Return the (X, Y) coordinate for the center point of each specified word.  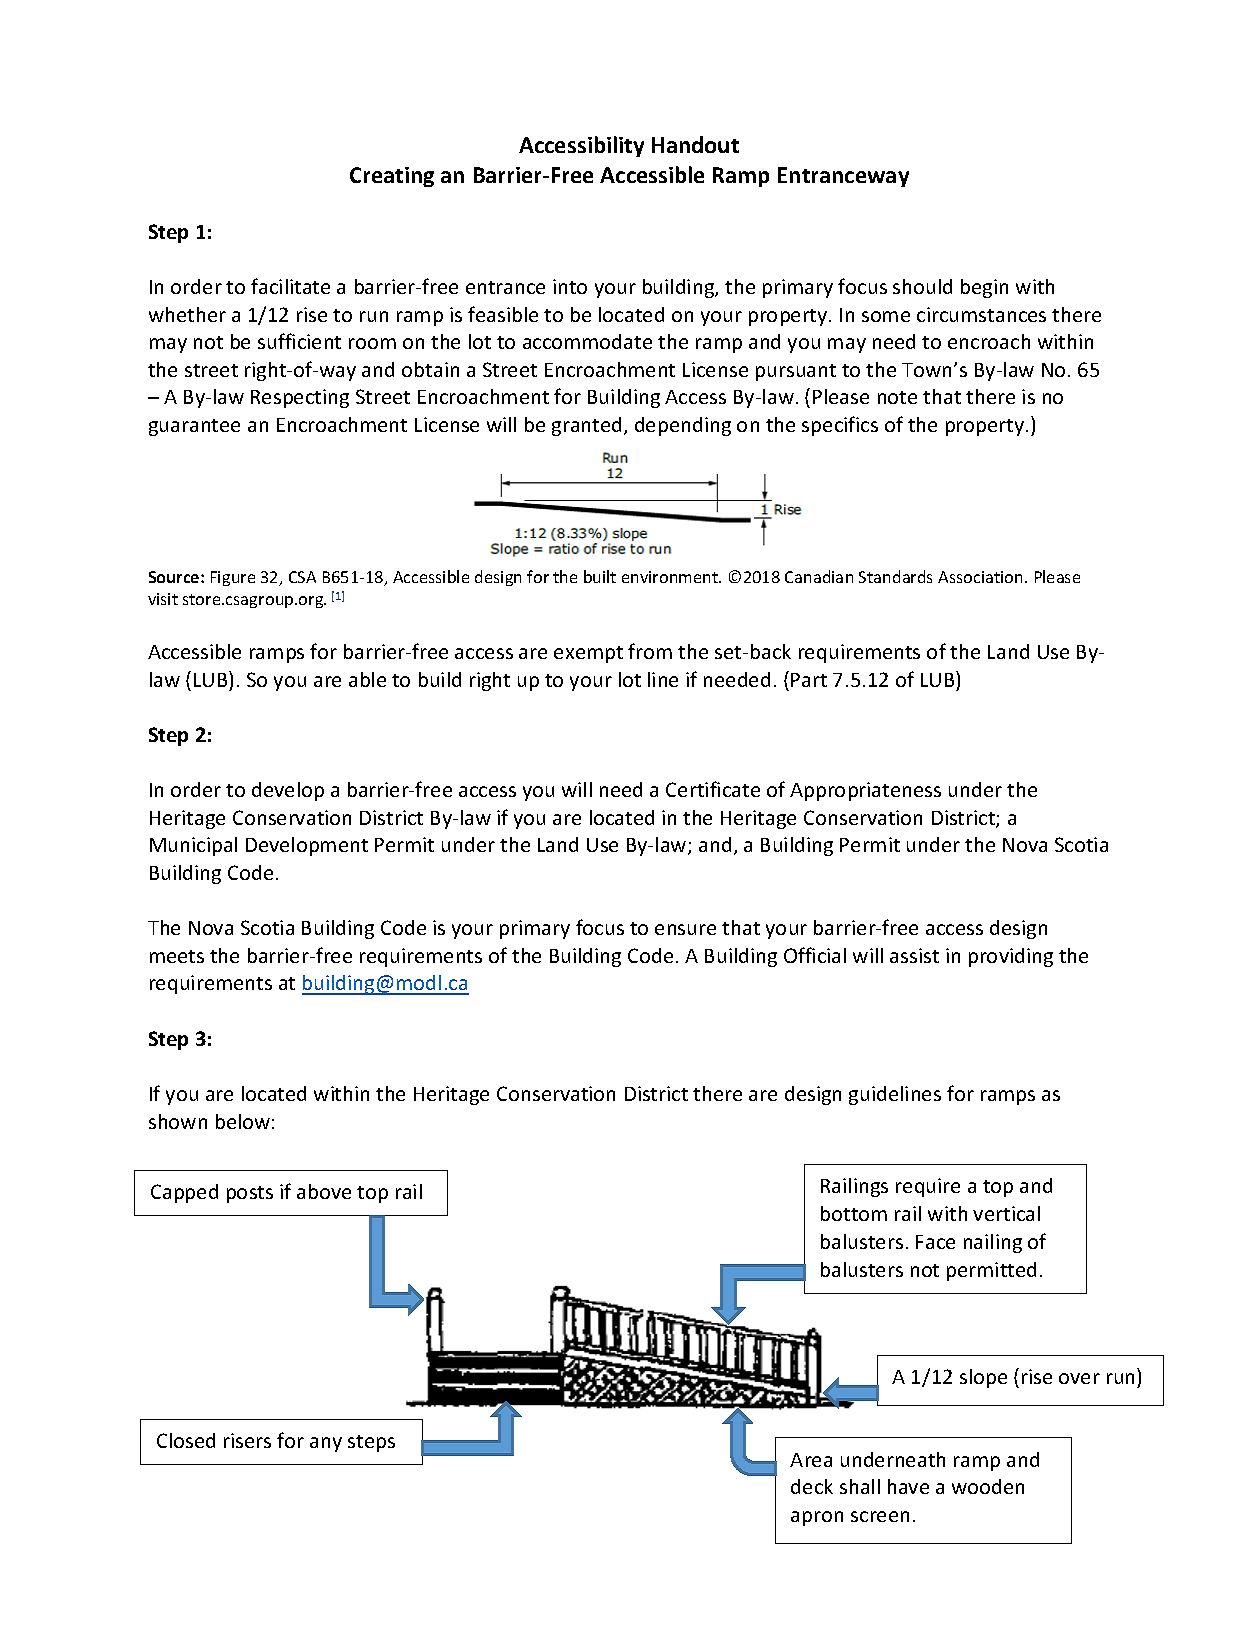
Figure (233, 578)
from (650, 651)
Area (811, 1460)
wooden (988, 1486)
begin (984, 288)
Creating (392, 177)
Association (980, 577)
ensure (685, 929)
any (326, 1444)
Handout (695, 144)
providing (1011, 957)
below (243, 1121)
